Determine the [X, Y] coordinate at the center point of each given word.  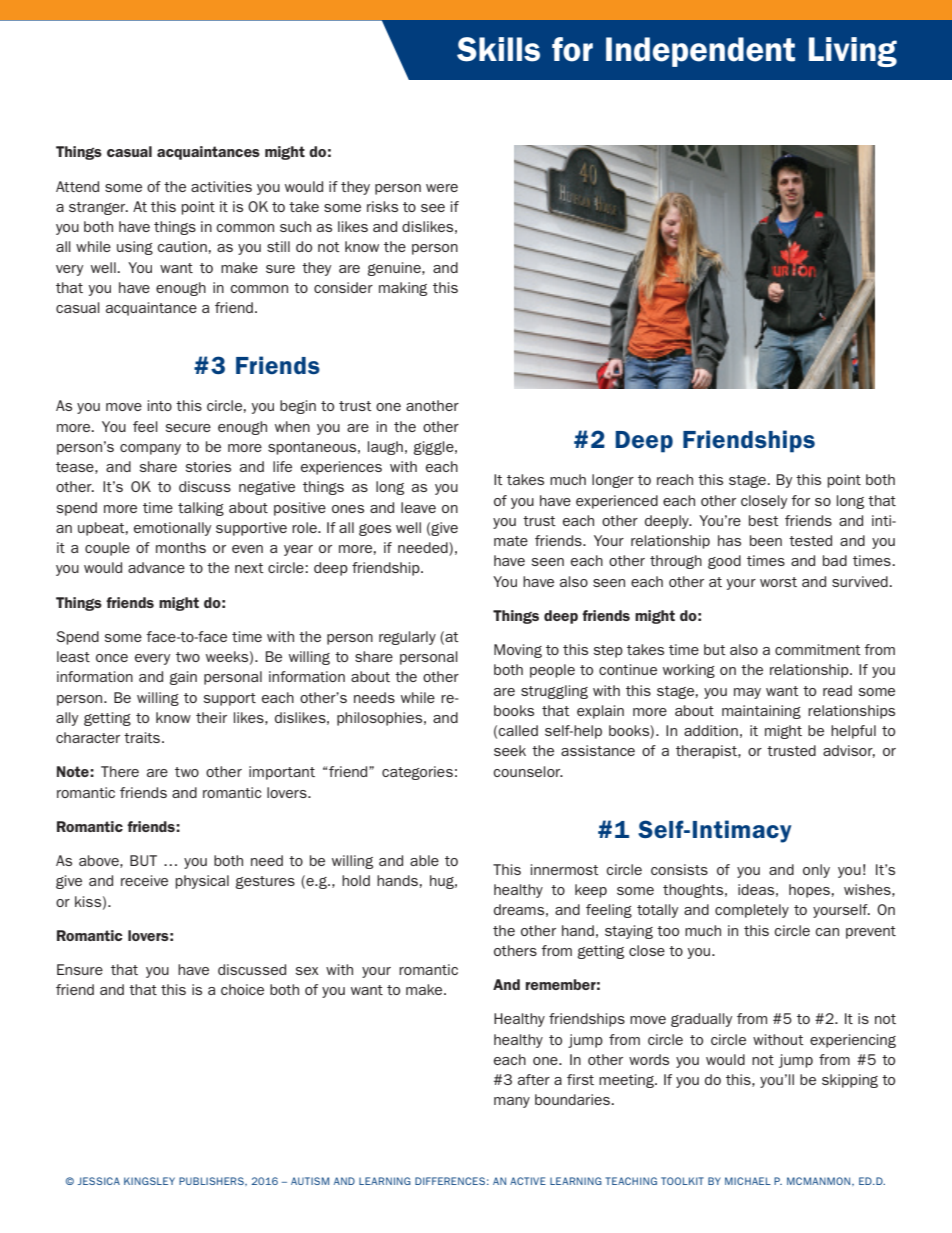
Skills [498, 49]
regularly [407, 638]
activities [221, 186]
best [764, 520]
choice [242, 989]
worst [778, 582]
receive [144, 880]
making [403, 289]
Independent [700, 52]
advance [156, 567]
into [160, 405]
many [512, 1102]
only [816, 871]
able [424, 860]
